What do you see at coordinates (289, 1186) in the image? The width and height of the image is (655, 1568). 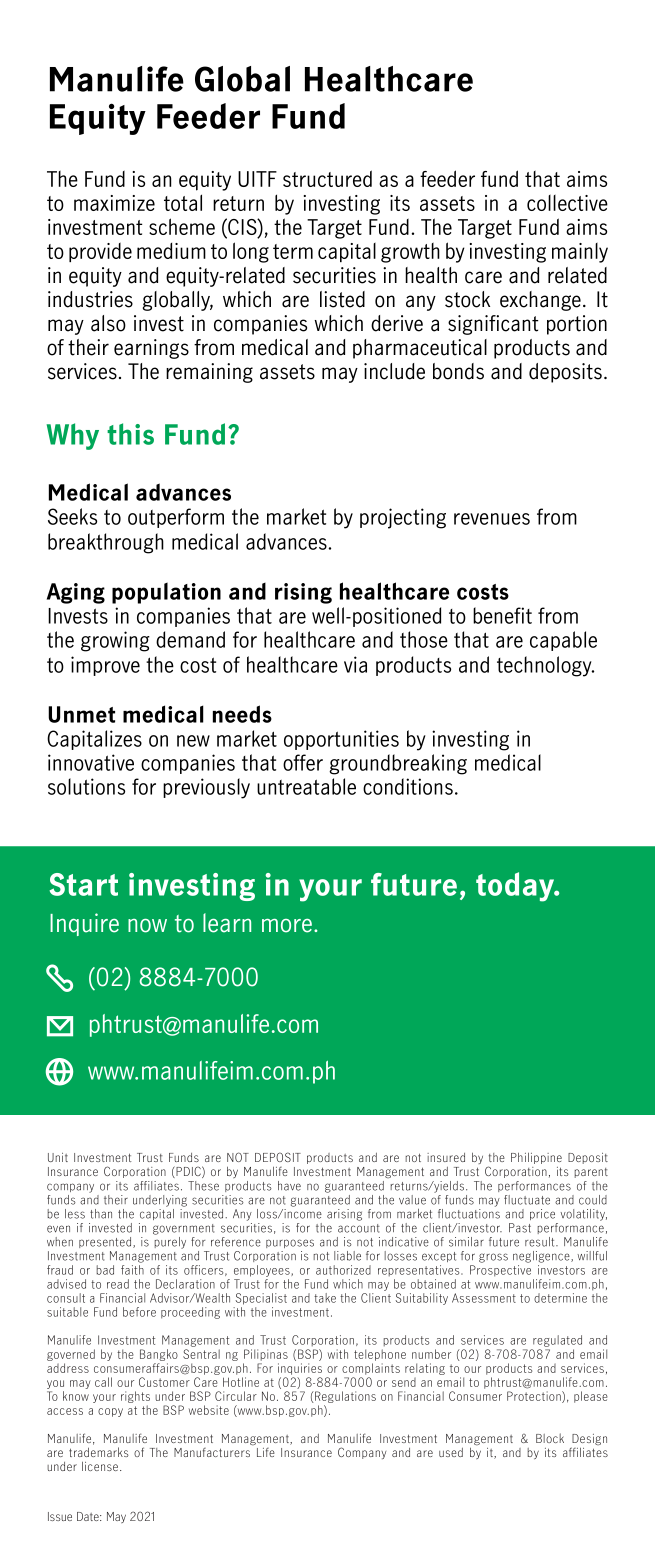 I see `have` at bounding box center [289, 1186].
